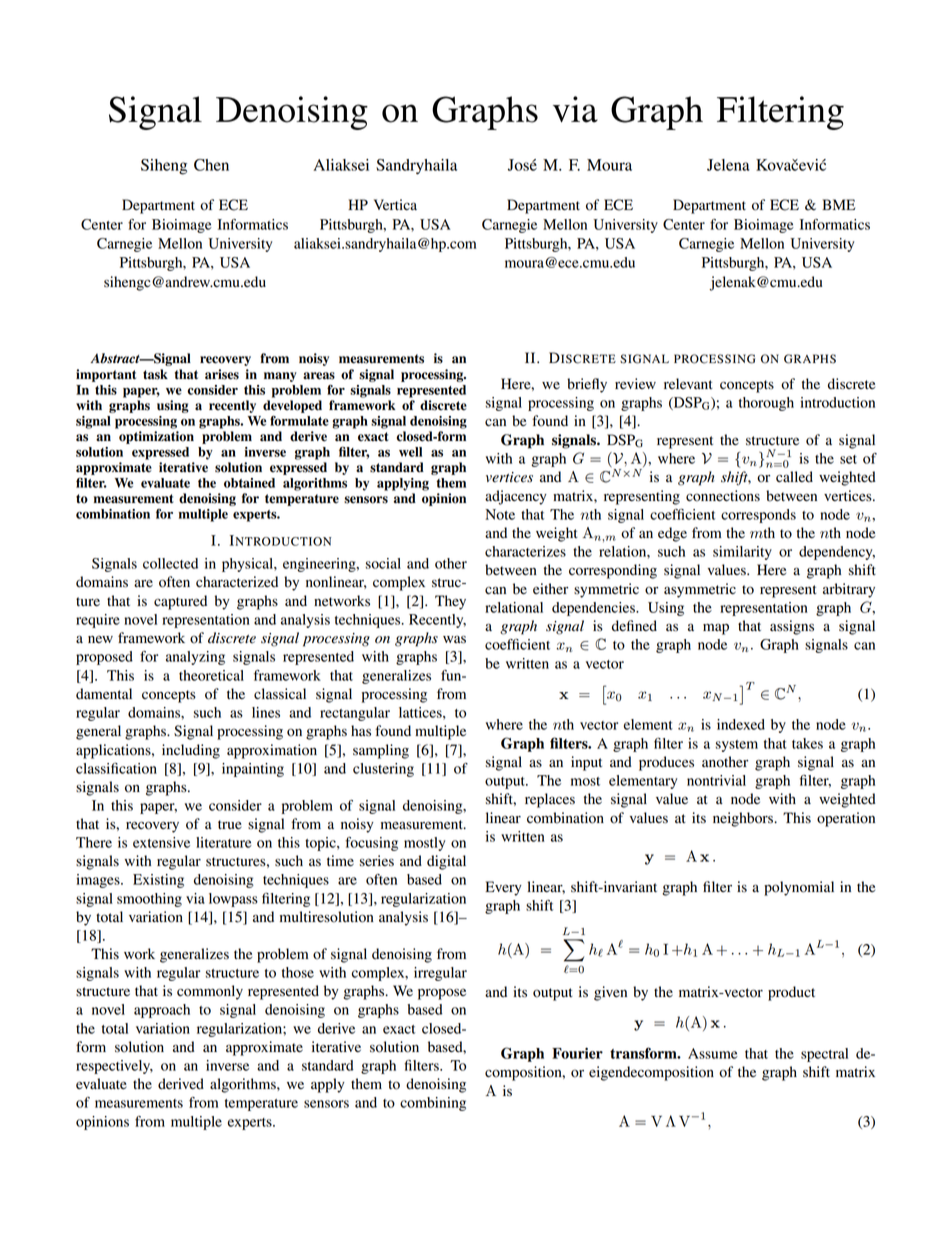  Describe the element at coordinates (713, 1053) in the document. I see `Assume` at that location.
